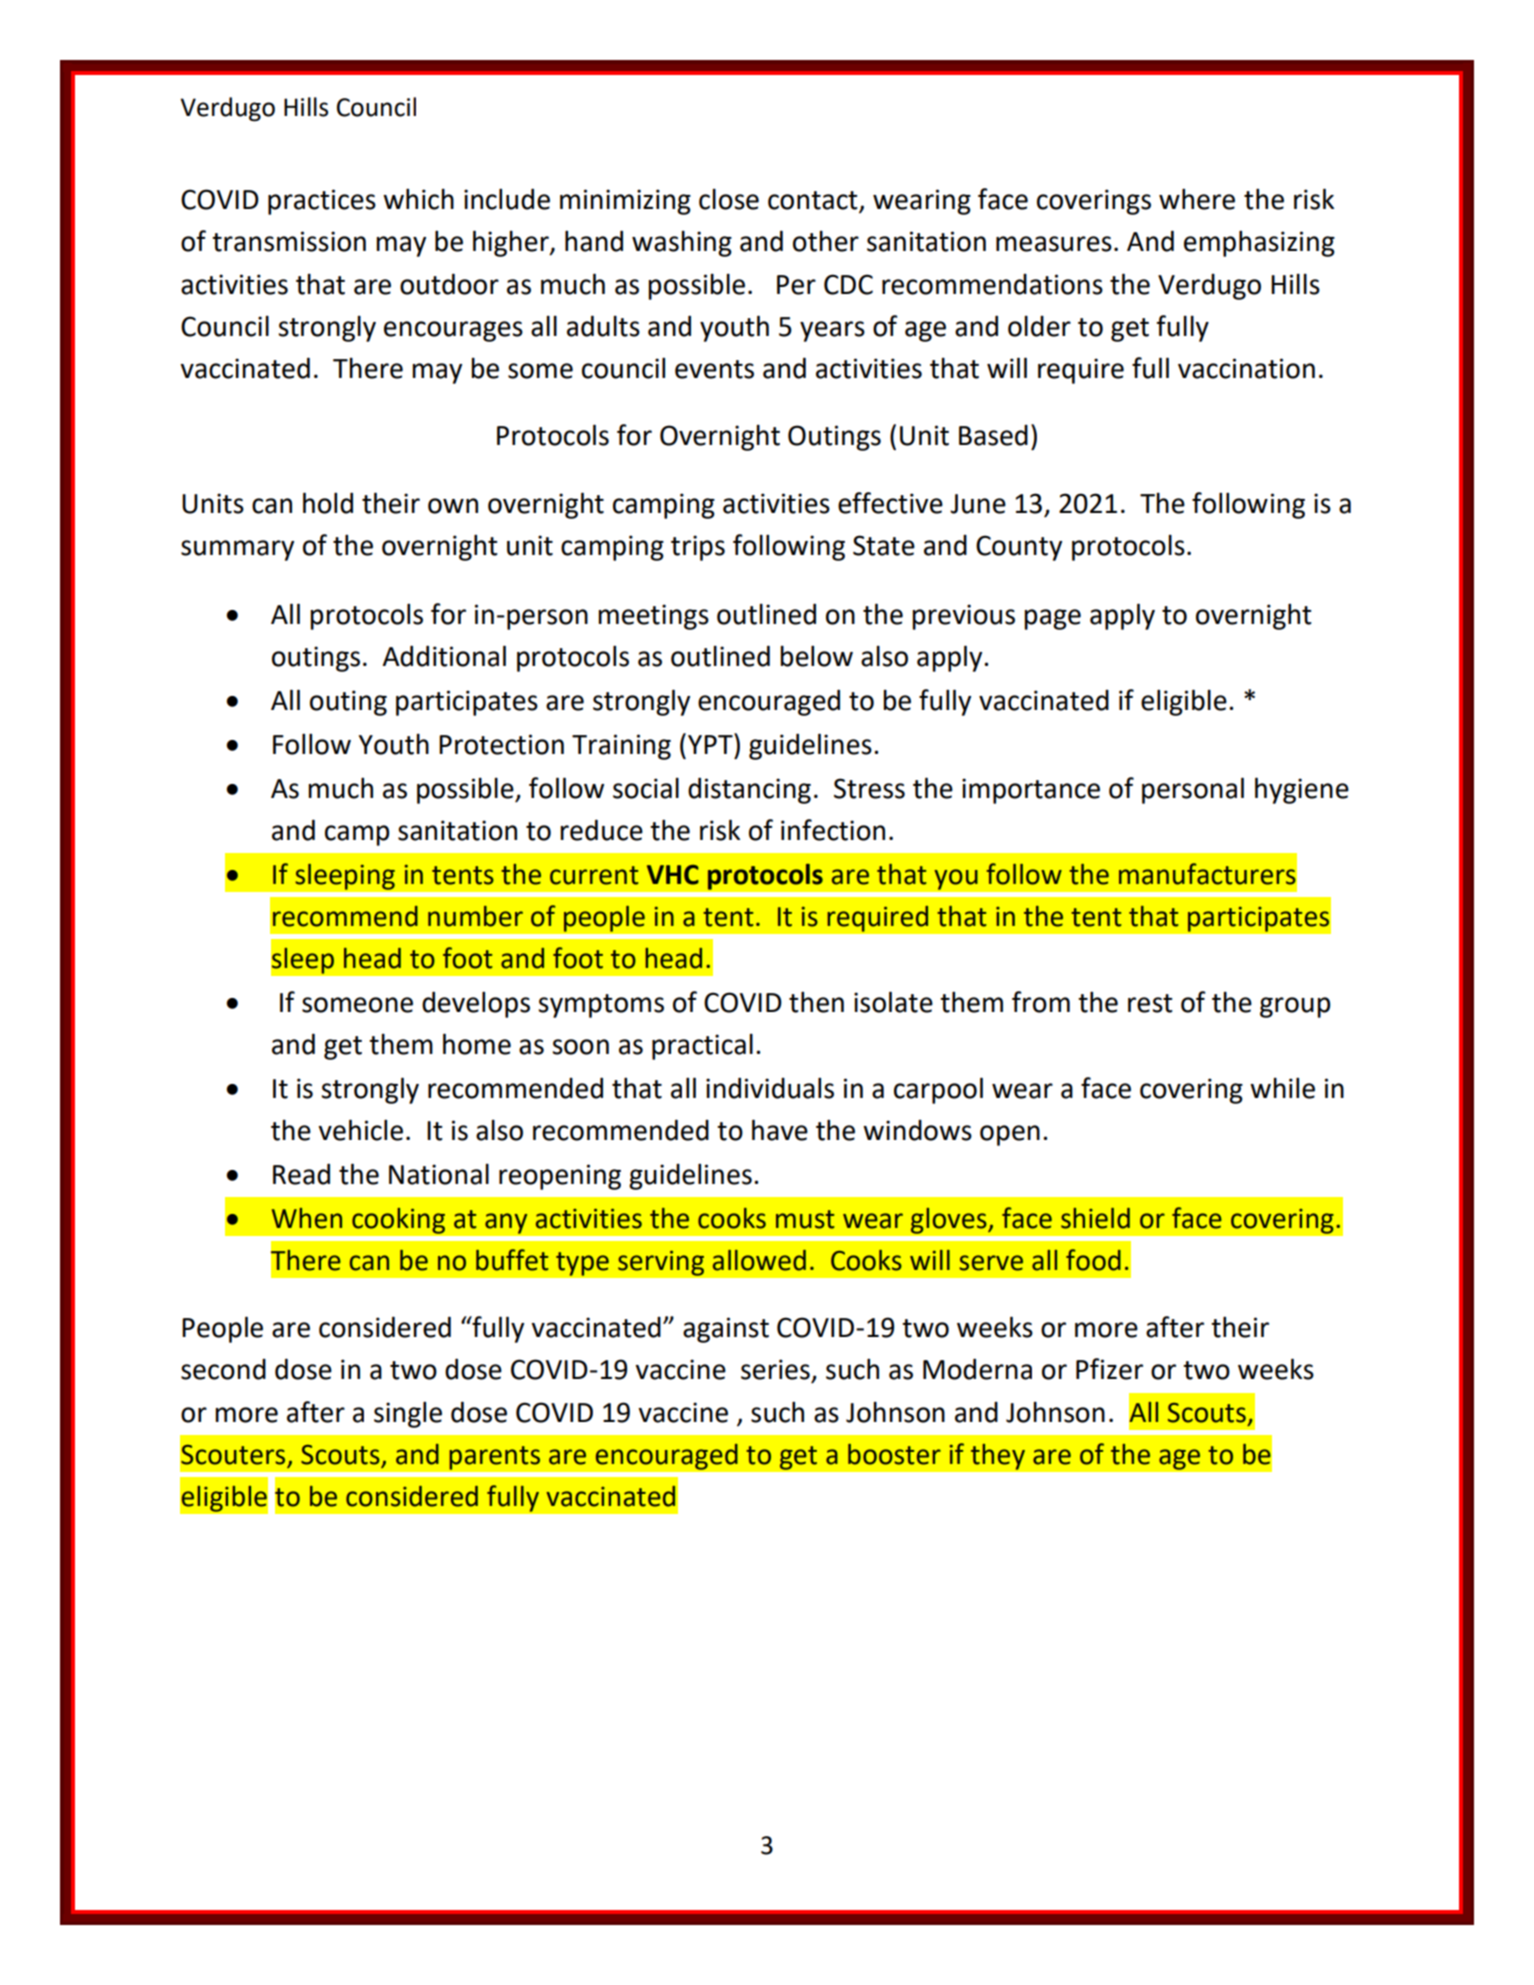 The width and height of the screenshot is (1534, 1985). I want to click on rest, so click(1150, 1003).
